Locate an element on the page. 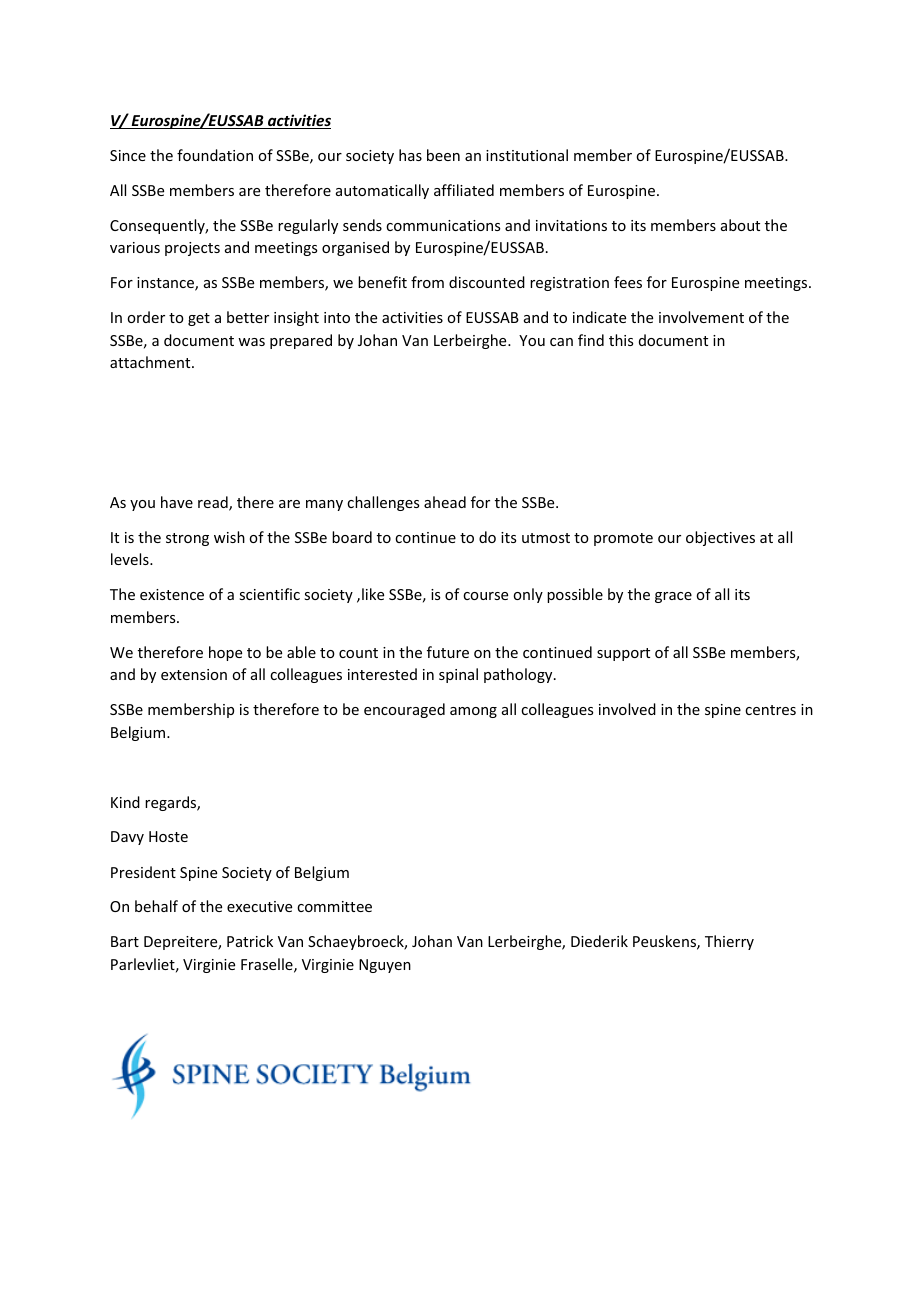 This document has height=1308, width=924. Nguyen is located at coordinates (385, 966).
